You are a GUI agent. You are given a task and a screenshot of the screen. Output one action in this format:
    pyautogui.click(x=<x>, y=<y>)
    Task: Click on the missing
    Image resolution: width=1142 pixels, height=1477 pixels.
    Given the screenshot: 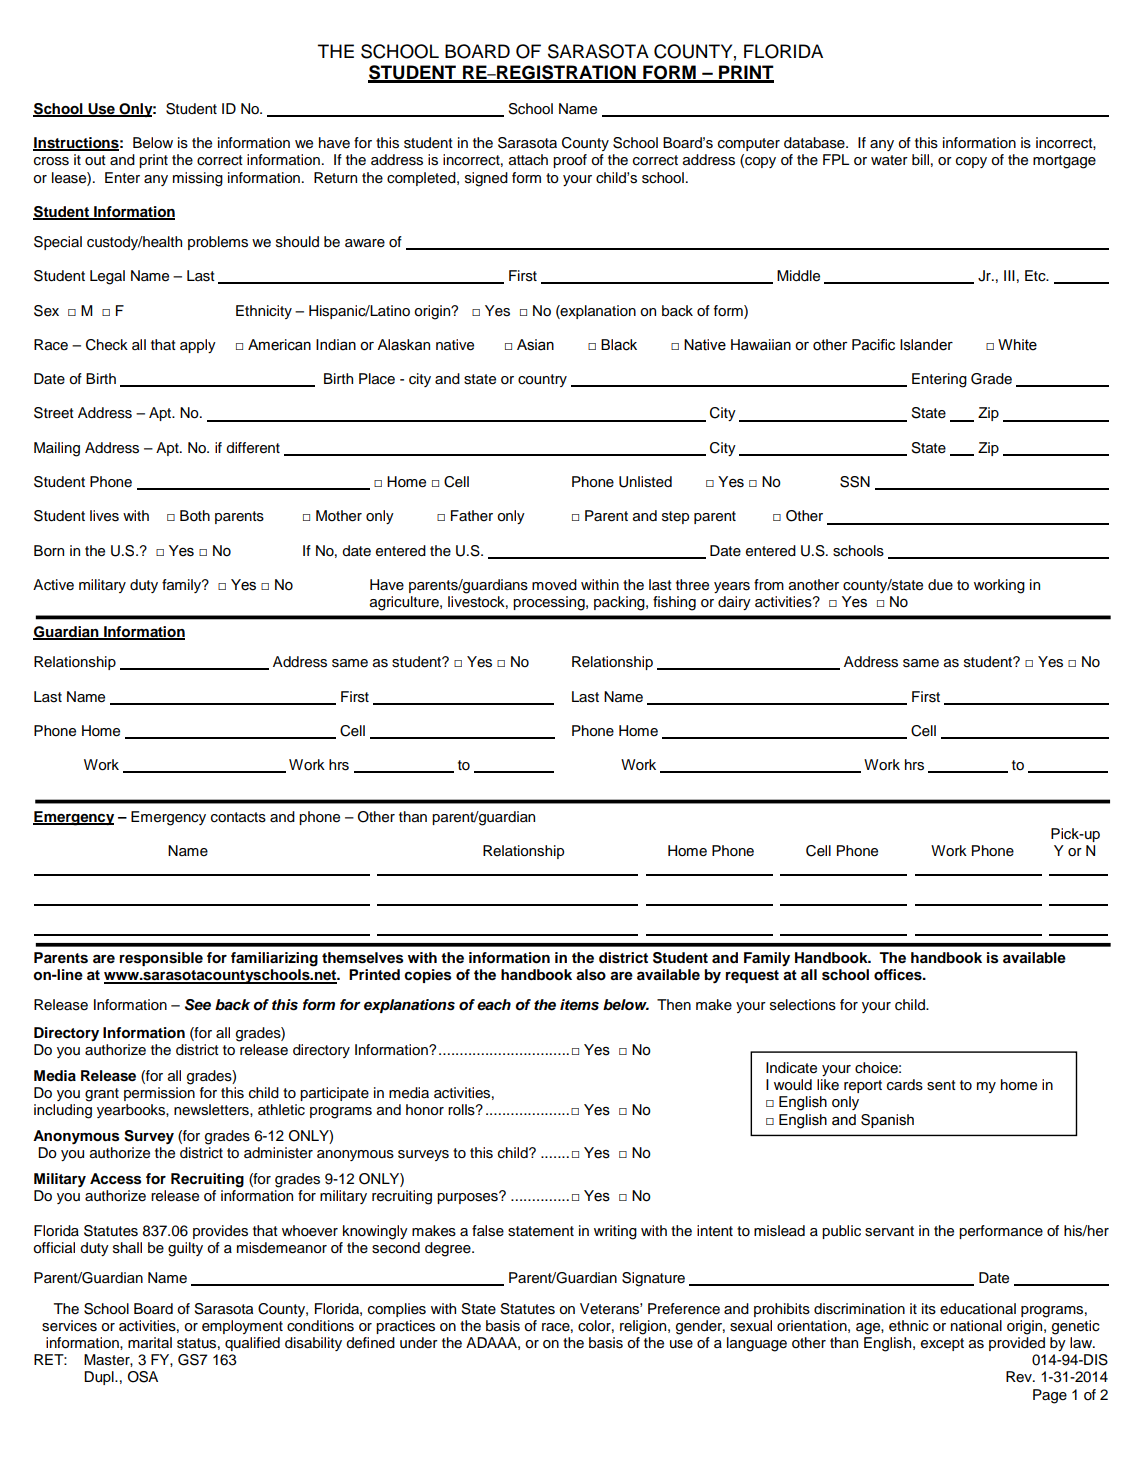 What is the action you would take?
    pyautogui.click(x=198, y=179)
